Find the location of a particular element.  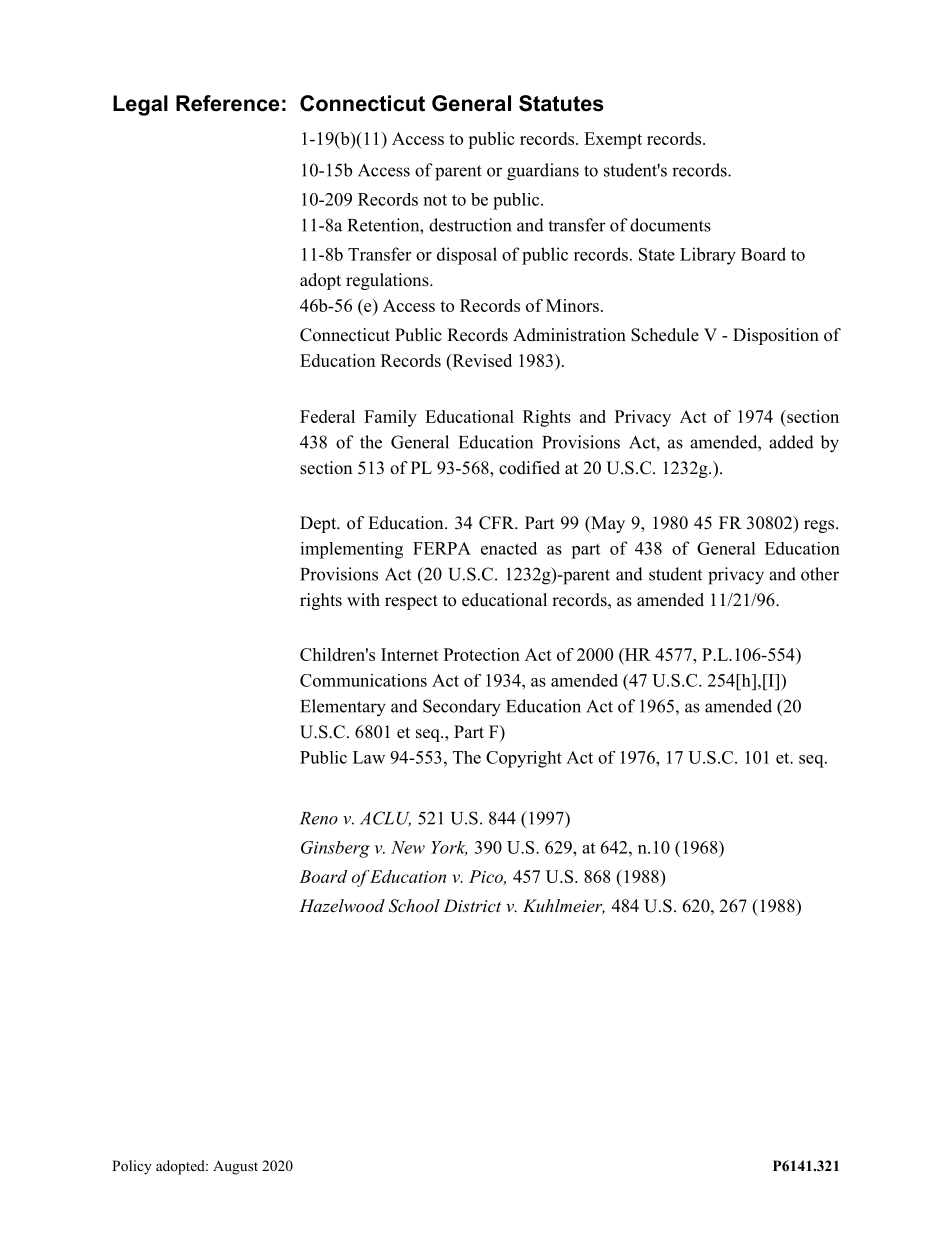

District is located at coordinates (472, 905).
